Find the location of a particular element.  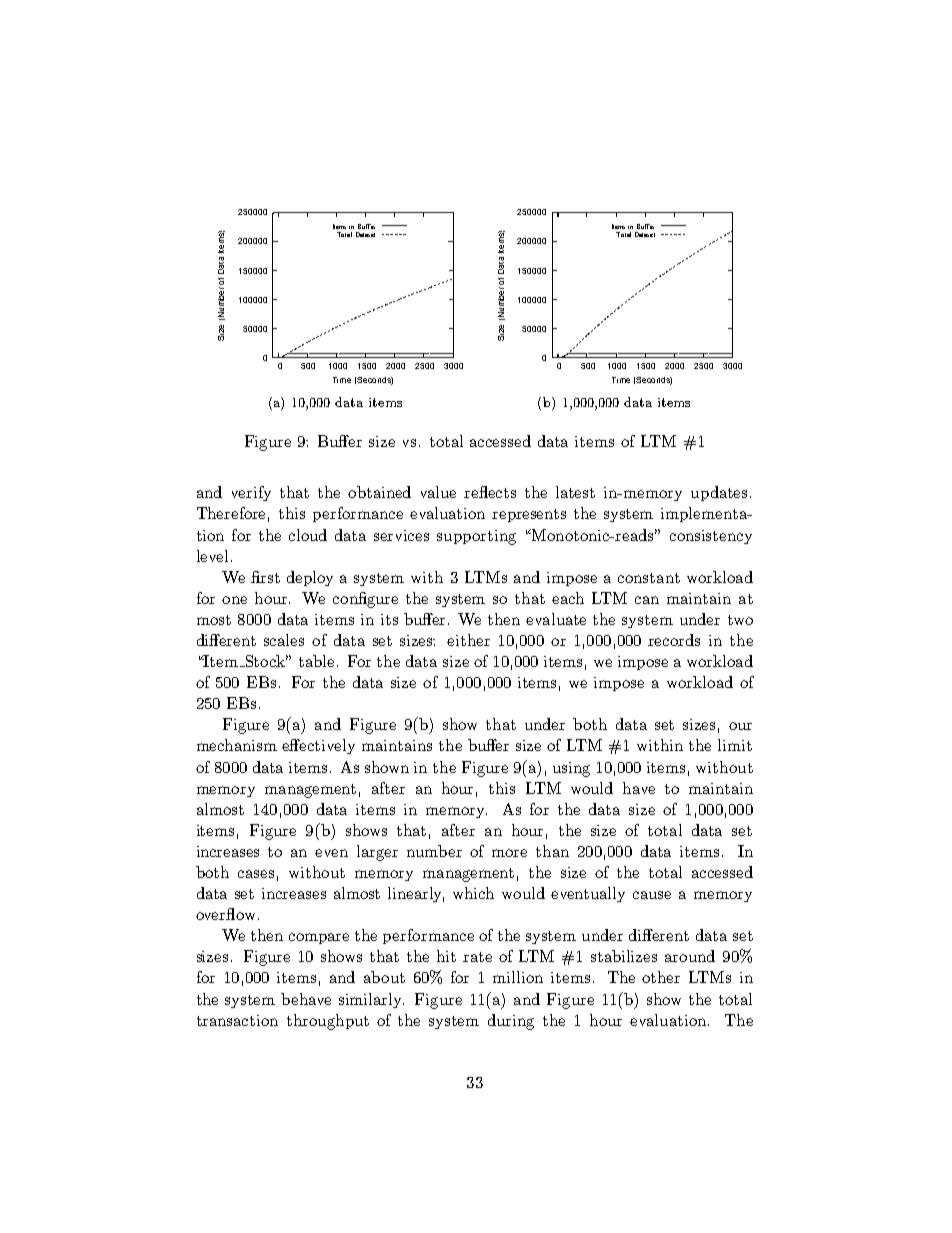

reflects is located at coordinates (490, 492).
